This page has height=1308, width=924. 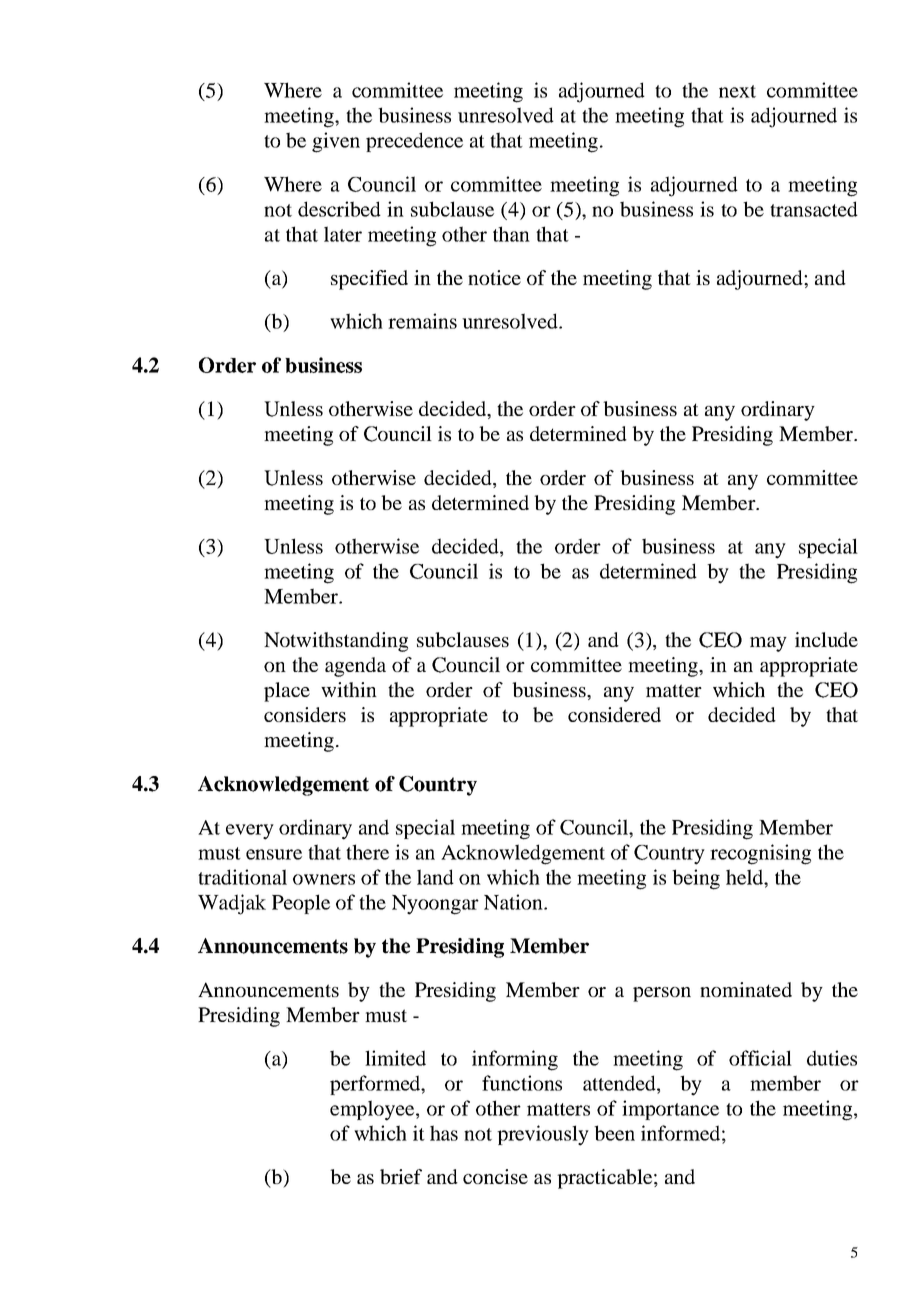 I want to click on land, so click(x=435, y=877).
